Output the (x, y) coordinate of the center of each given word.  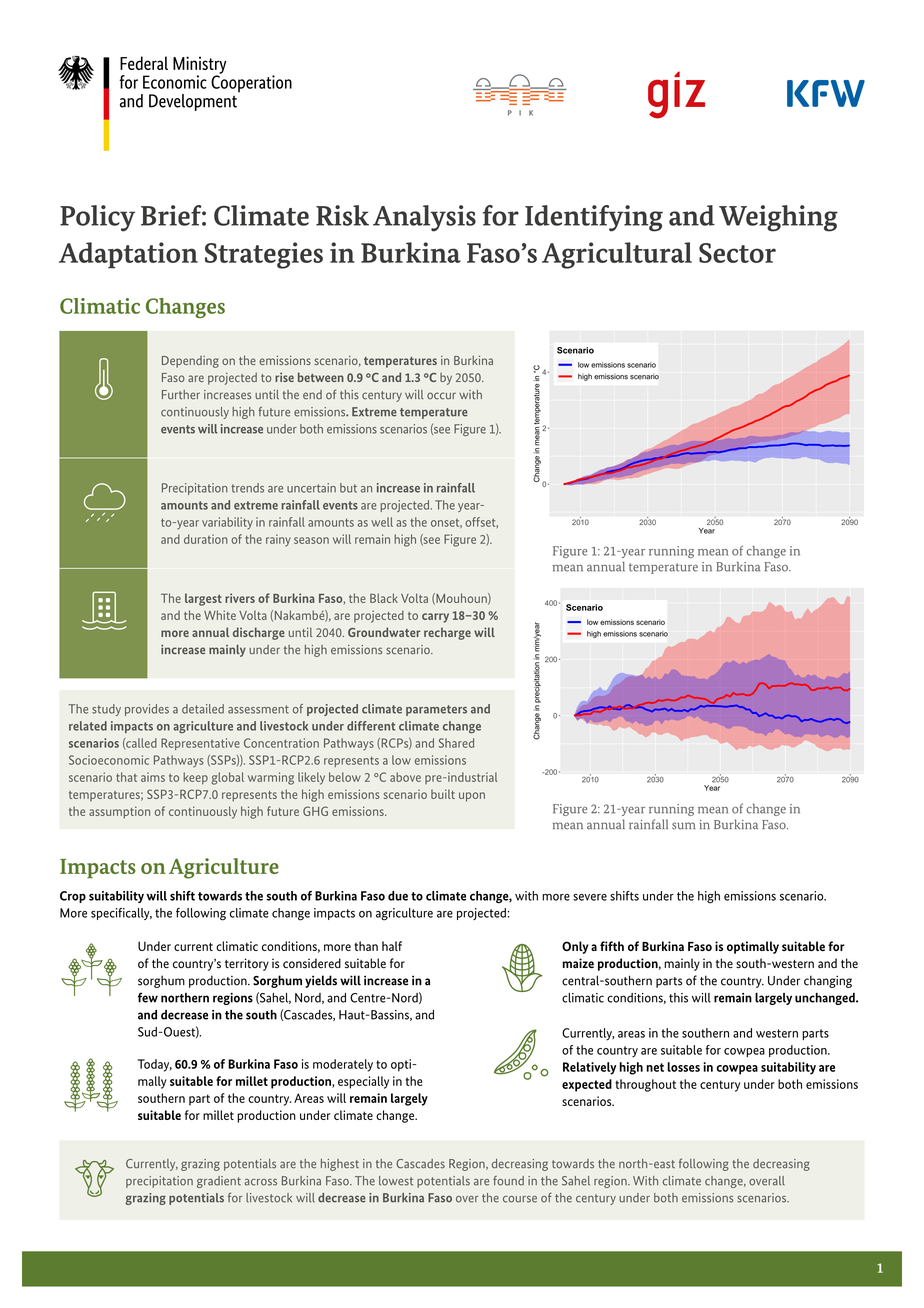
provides (147, 710)
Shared (456, 743)
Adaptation (128, 255)
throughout (645, 1085)
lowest (396, 1181)
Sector (737, 253)
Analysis (424, 218)
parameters (436, 710)
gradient (219, 1182)
